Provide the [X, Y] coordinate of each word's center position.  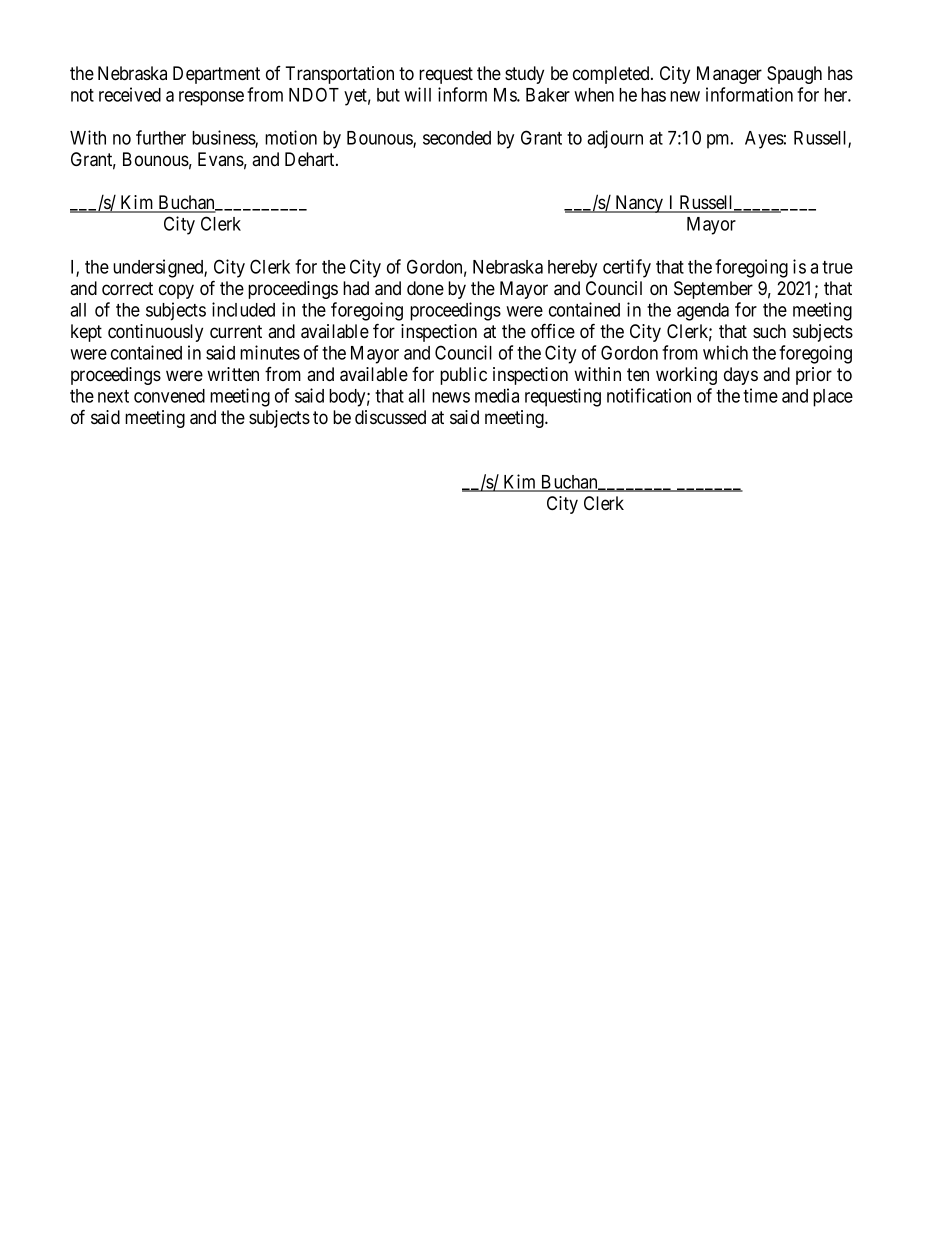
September [713, 290]
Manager [729, 75]
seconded [457, 138]
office [553, 331]
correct [127, 289]
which [725, 352]
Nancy [639, 204]
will [417, 94]
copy [176, 291]
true [837, 267]
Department [216, 75]
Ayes [764, 140]
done [425, 288]
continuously [155, 333]
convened [169, 396]
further [161, 137]
